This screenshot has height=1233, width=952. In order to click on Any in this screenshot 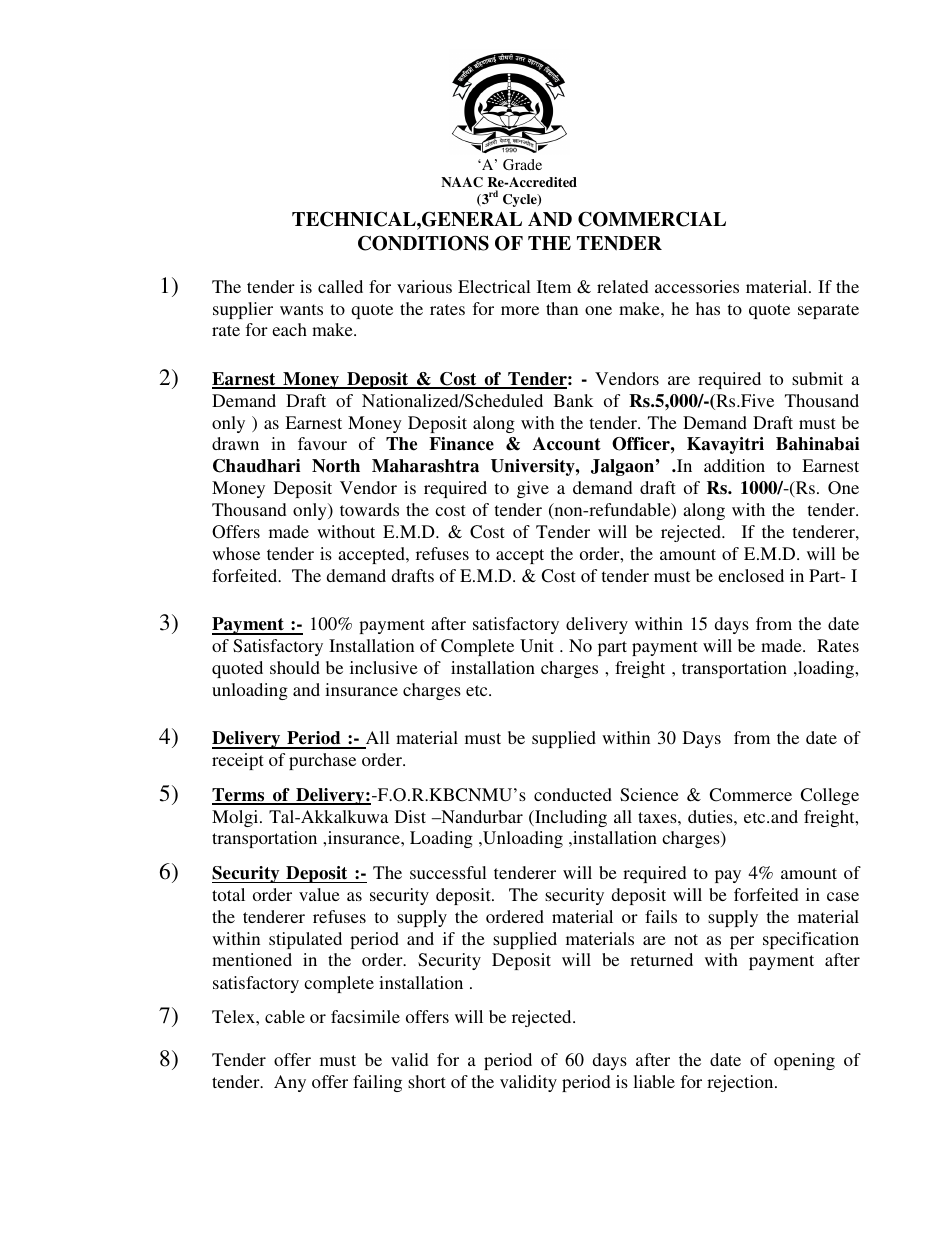, I will do `click(290, 1083)`.
